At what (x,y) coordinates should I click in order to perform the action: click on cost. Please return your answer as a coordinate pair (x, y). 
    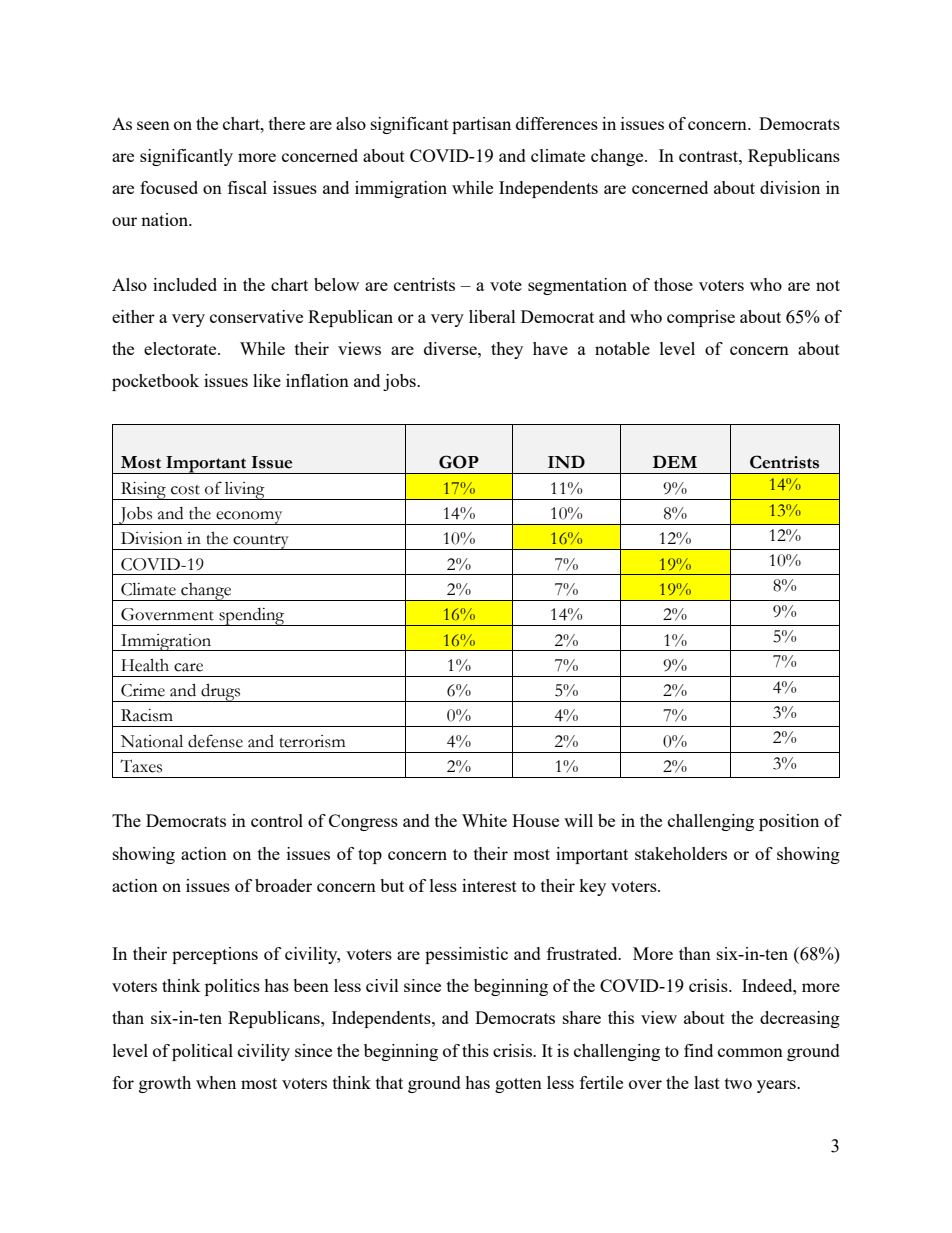
    Looking at the image, I should click on (185, 490).
